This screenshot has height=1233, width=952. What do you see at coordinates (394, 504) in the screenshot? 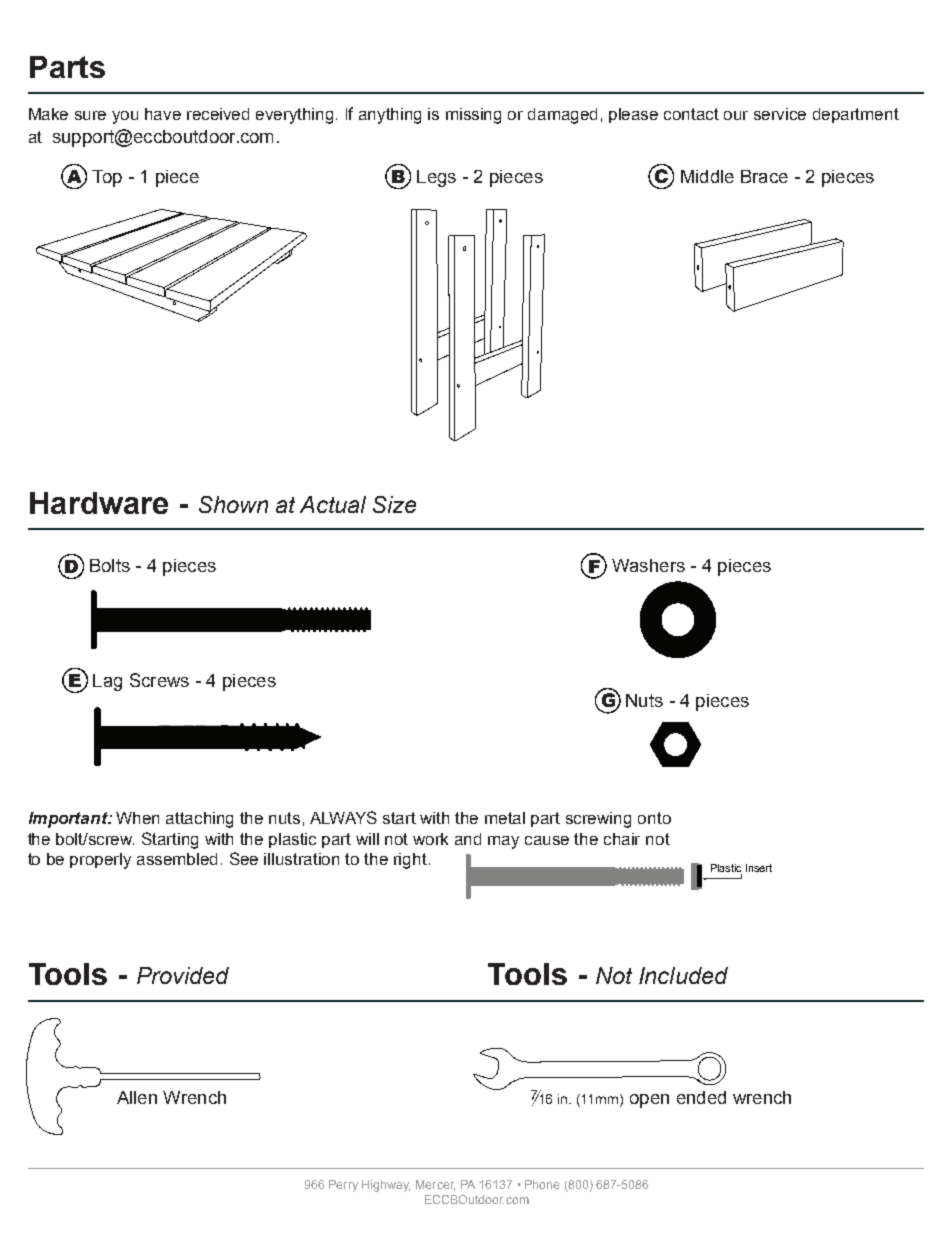
I see `Size` at bounding box center [394, 504].
